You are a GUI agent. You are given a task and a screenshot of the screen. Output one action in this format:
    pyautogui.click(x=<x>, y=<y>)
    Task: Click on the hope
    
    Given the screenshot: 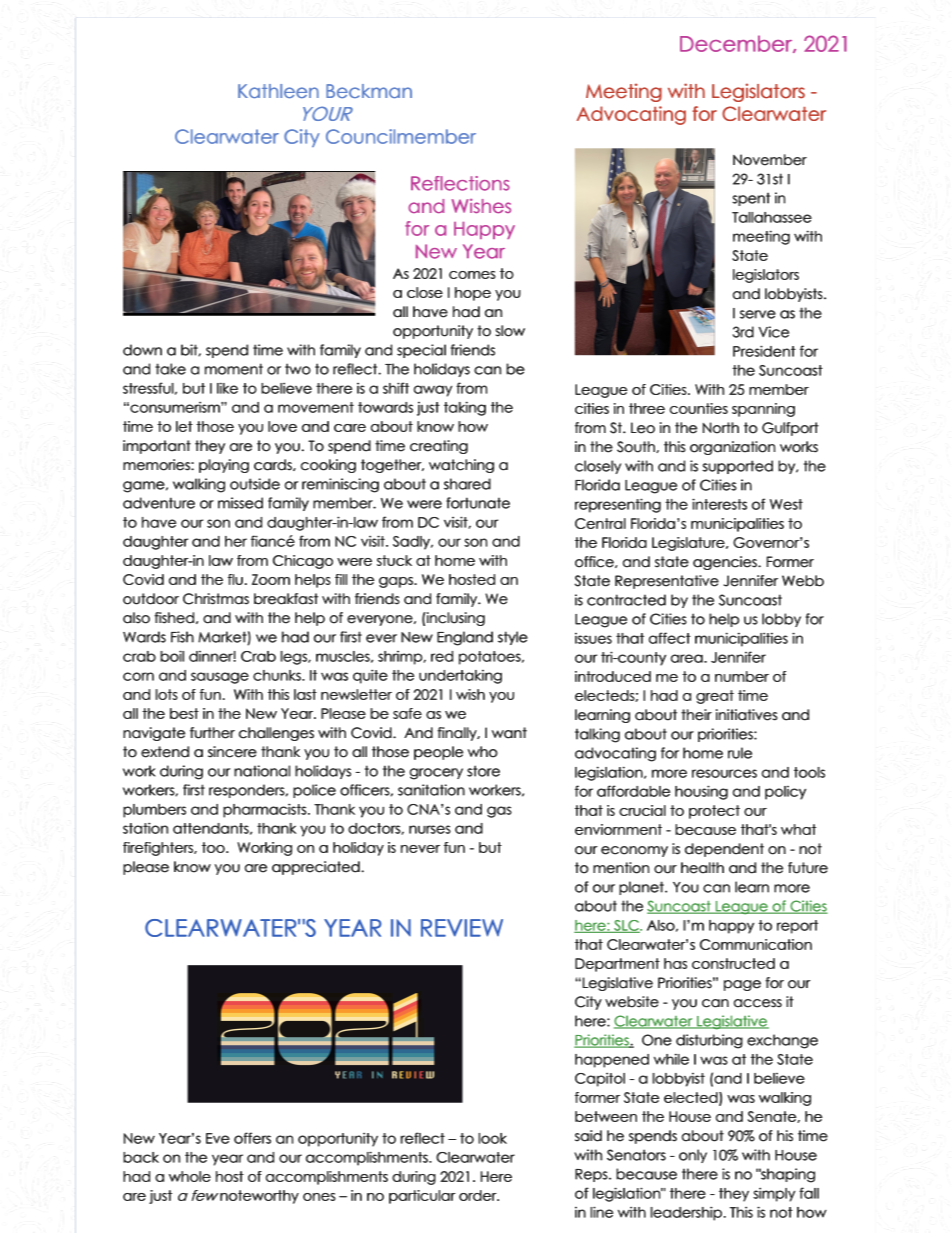 What is the action you would take?
    pyautogui.click(x=473, y=294)
